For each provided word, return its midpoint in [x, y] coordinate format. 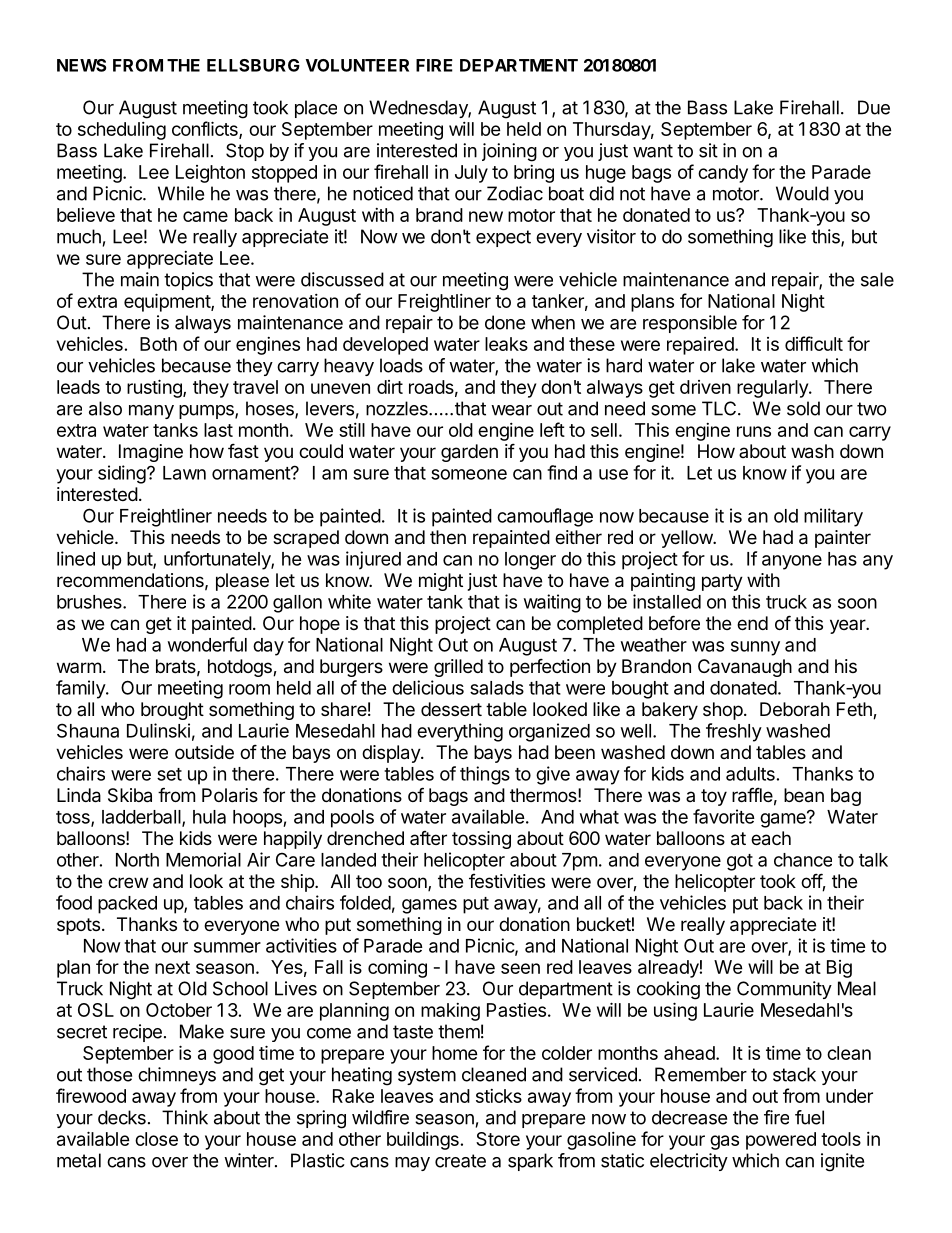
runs [754, 431]
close [156, 1139]
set [169, 774]
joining [509, 152]
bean [804, 795]
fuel [809, 1117]
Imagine [151, 453]
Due [874, 107]
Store [498, 1139]
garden [469, 453]
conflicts [206, 130]
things [485, 775]
